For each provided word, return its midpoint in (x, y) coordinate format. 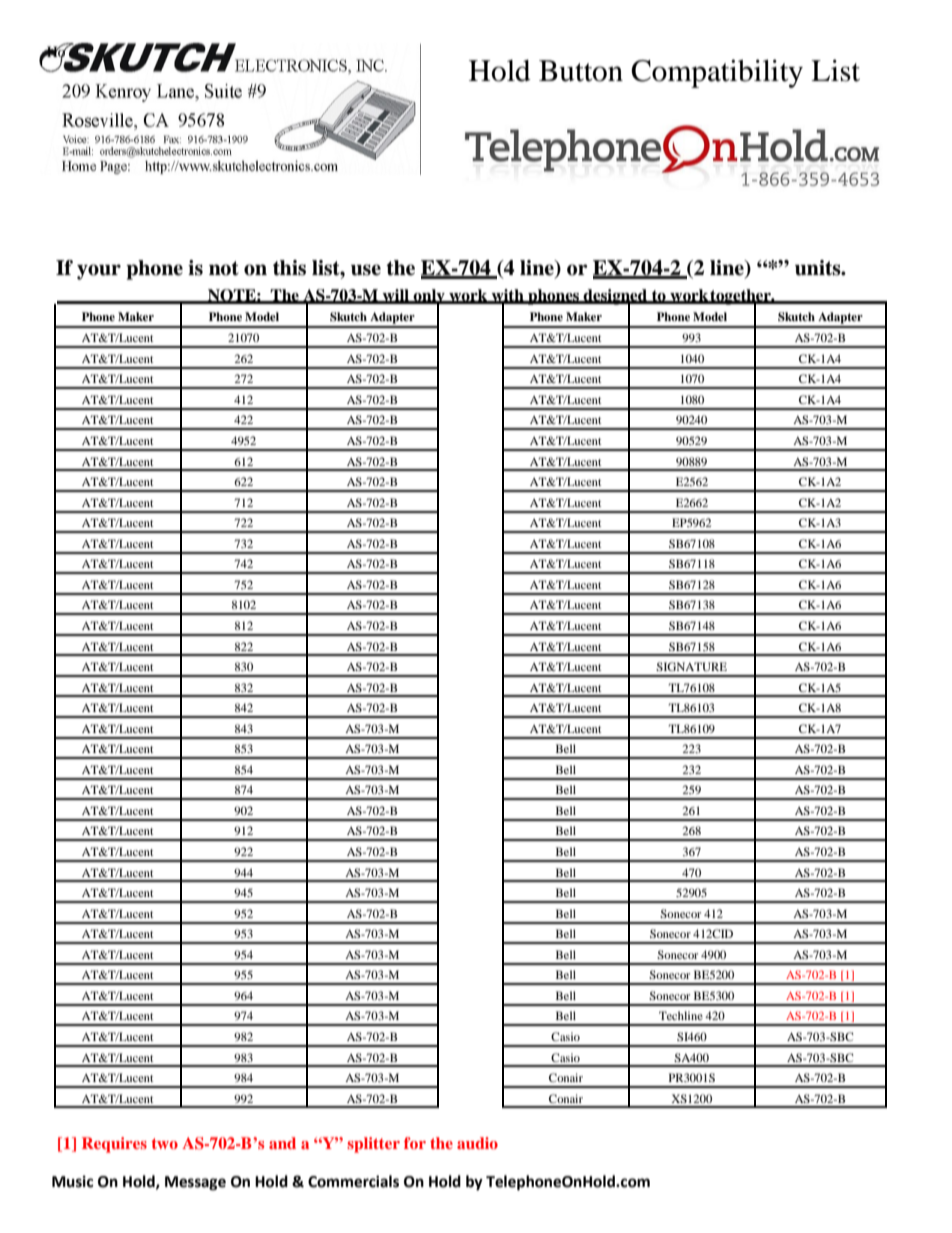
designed (616, 298)
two (165, 1143)
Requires (114, 1145)
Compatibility (717, 73)
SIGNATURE (691, 666)
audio (477, 1143)
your (99, 272)
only (429, 298)
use (366, 270)
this (289, 268)
